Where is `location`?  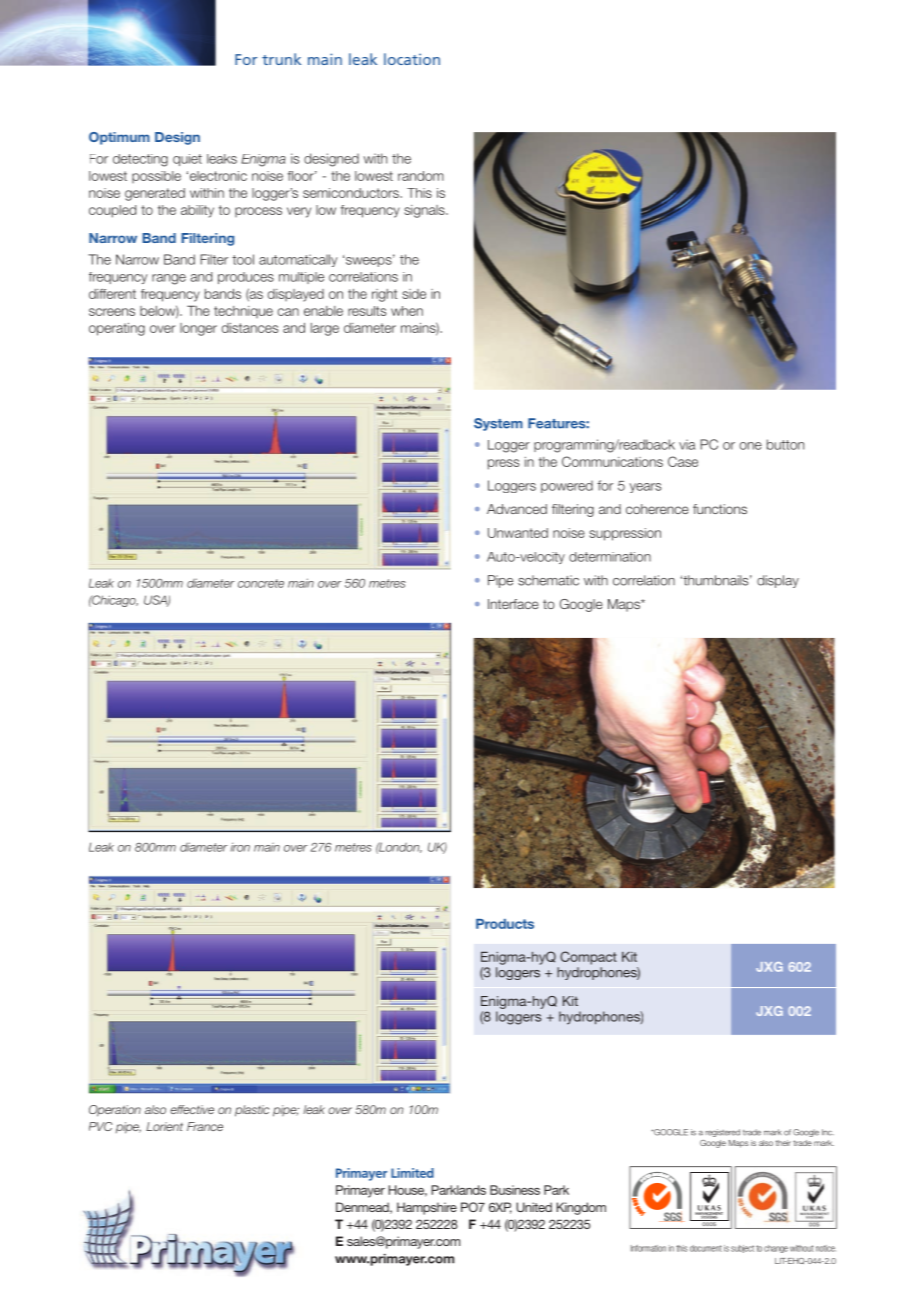 location is located at coordinates (412, 59).
